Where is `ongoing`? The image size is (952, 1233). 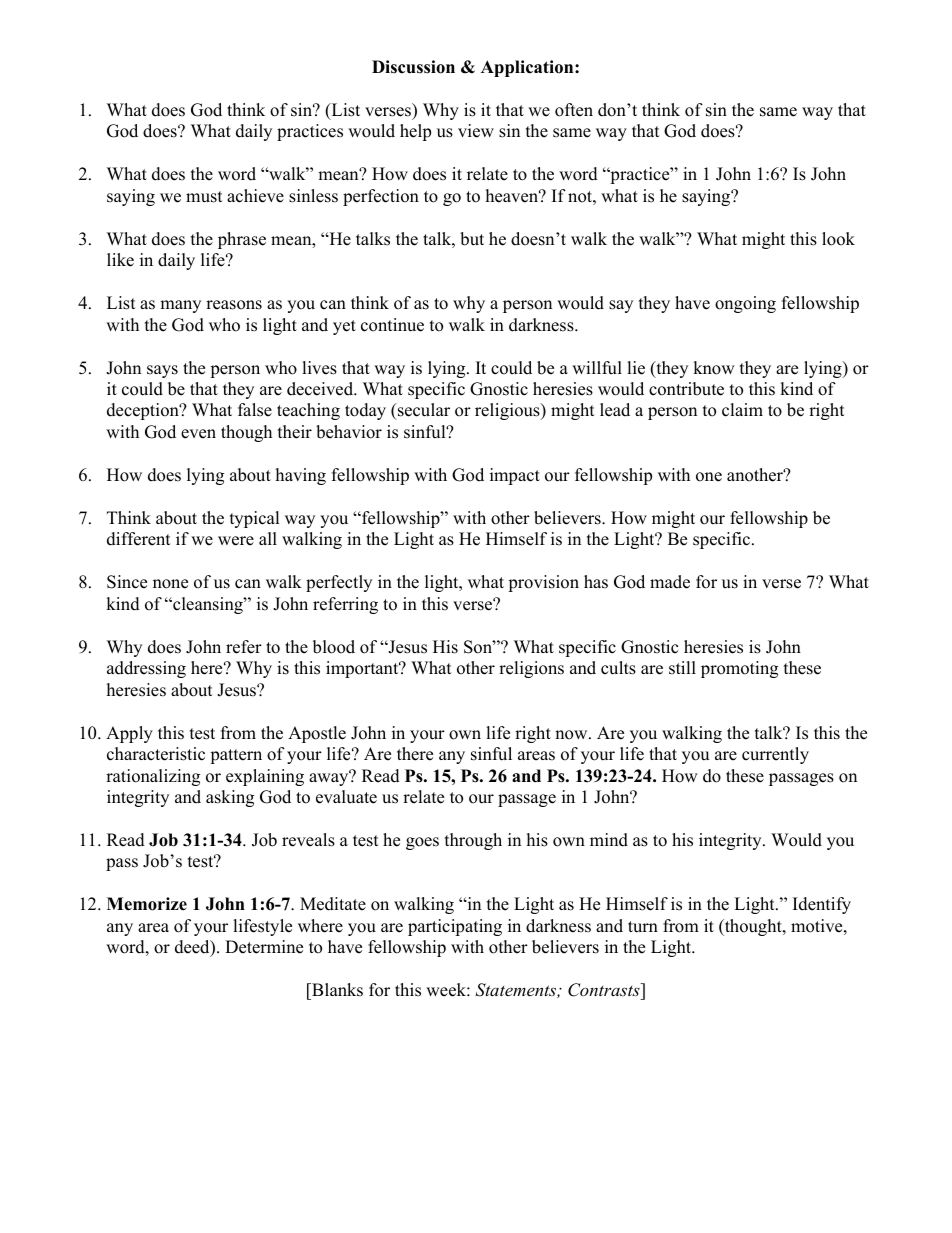 ongoing is located at coordinates (745, 304).
